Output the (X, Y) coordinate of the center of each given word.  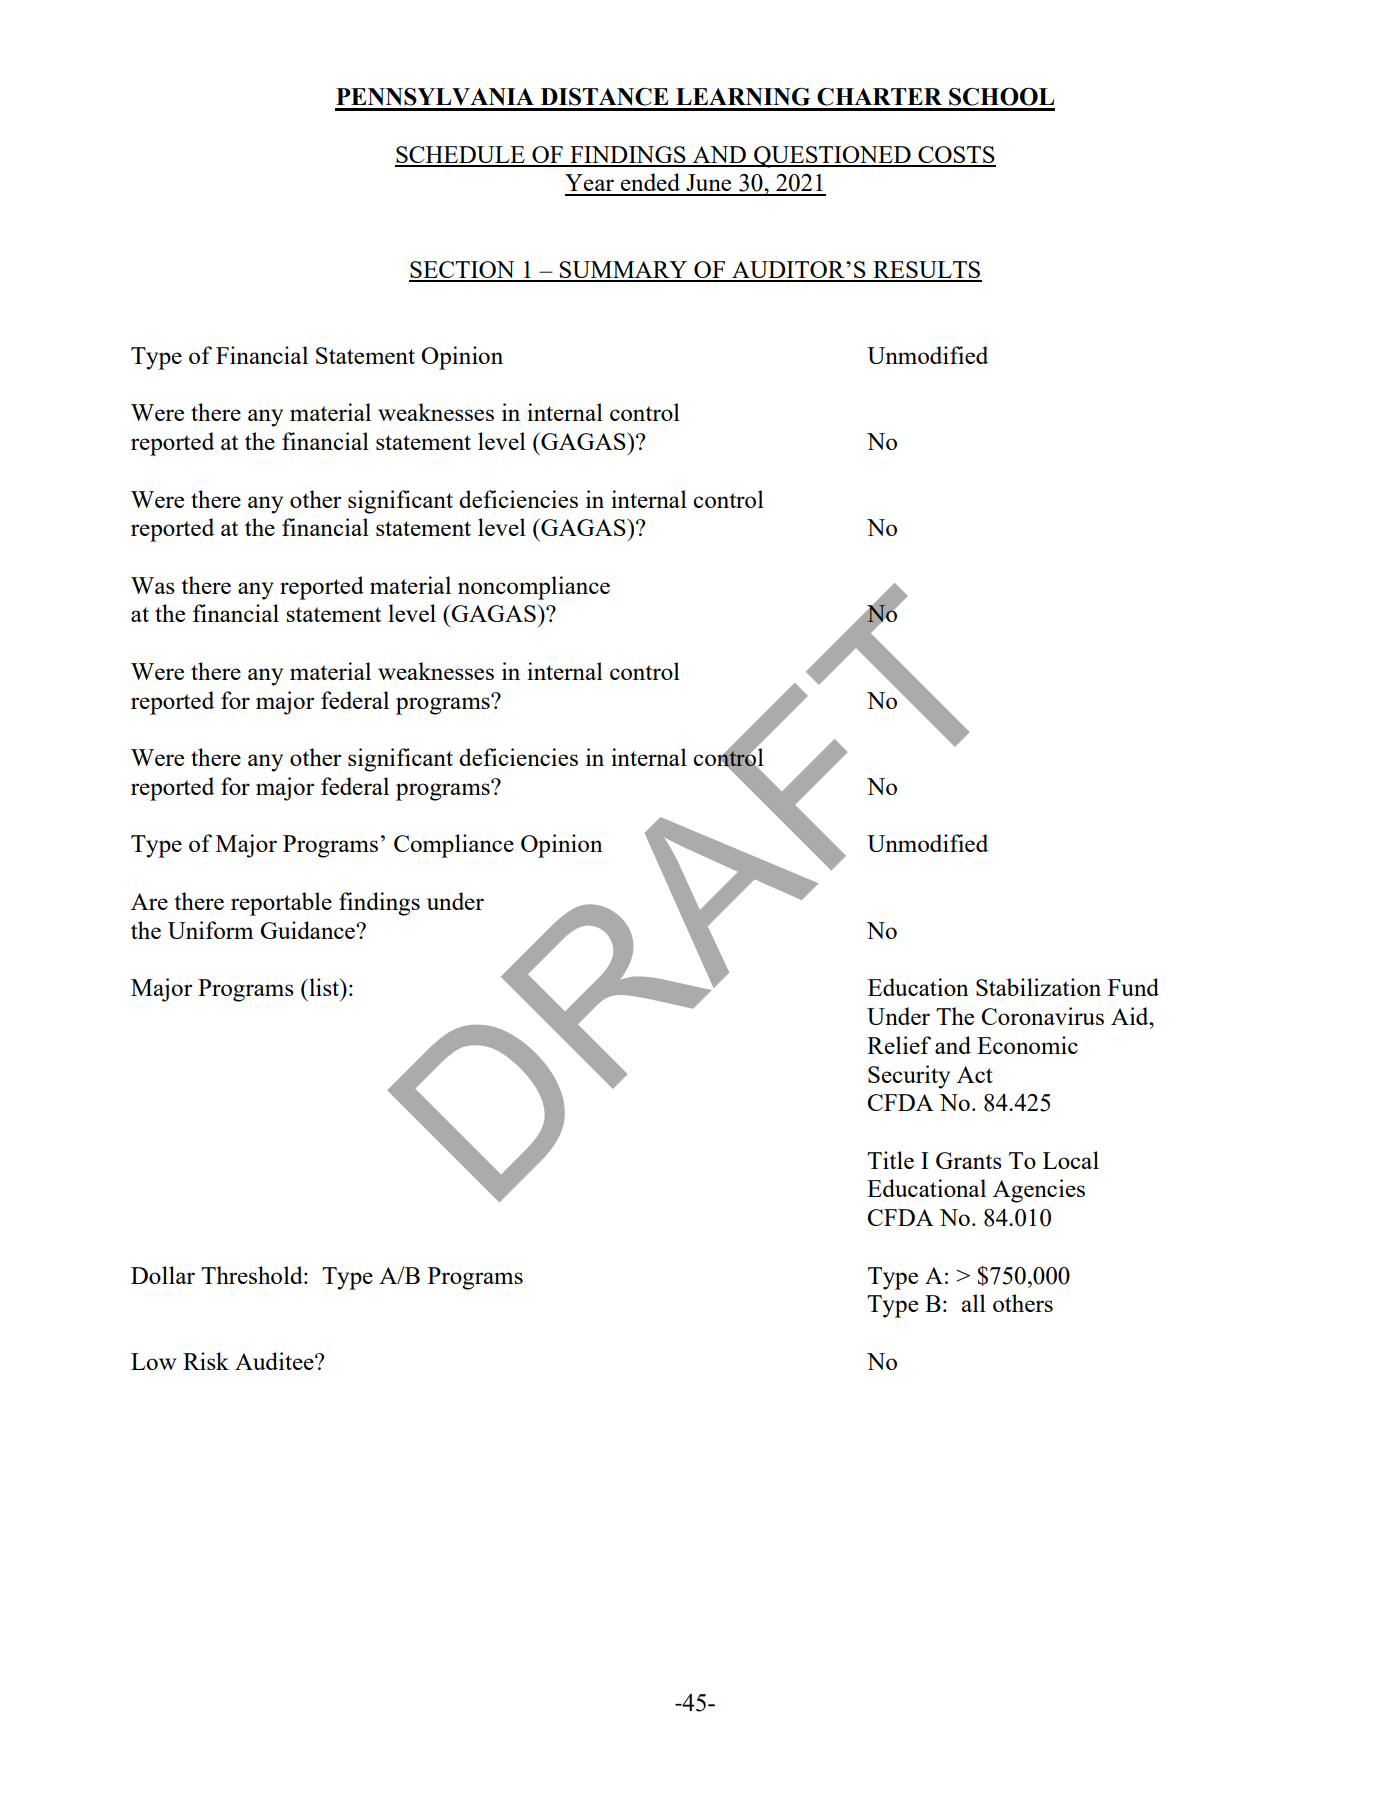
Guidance (308, 930)
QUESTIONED (832, 157)
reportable (281, 904)
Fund (1133, 987)
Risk (206, 1361)
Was (153, 585)
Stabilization (1038, 987)
